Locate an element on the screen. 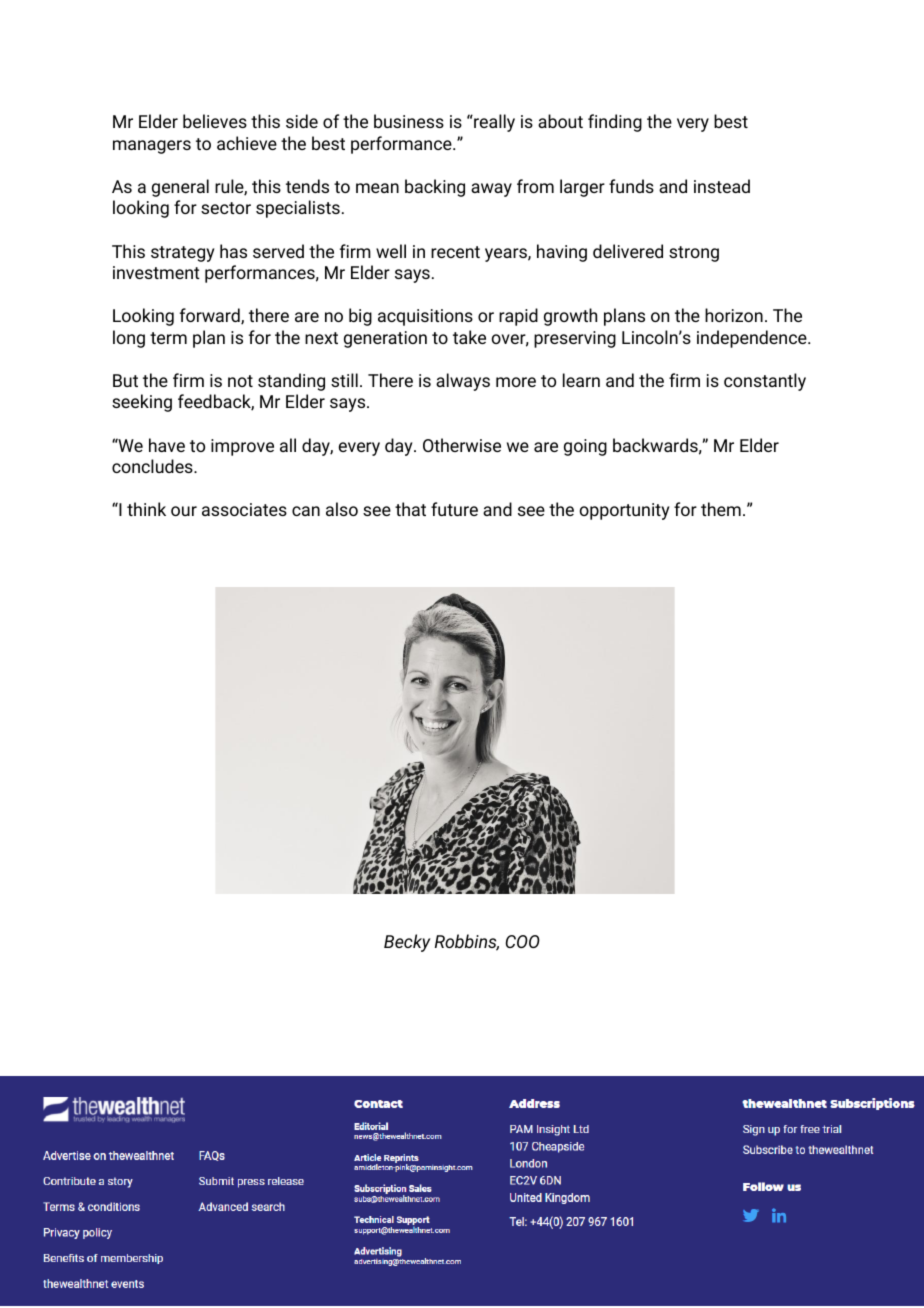 Image resolution: width=924 pixels, height=1308 pixels. business is located at coordinates (409, 121).
